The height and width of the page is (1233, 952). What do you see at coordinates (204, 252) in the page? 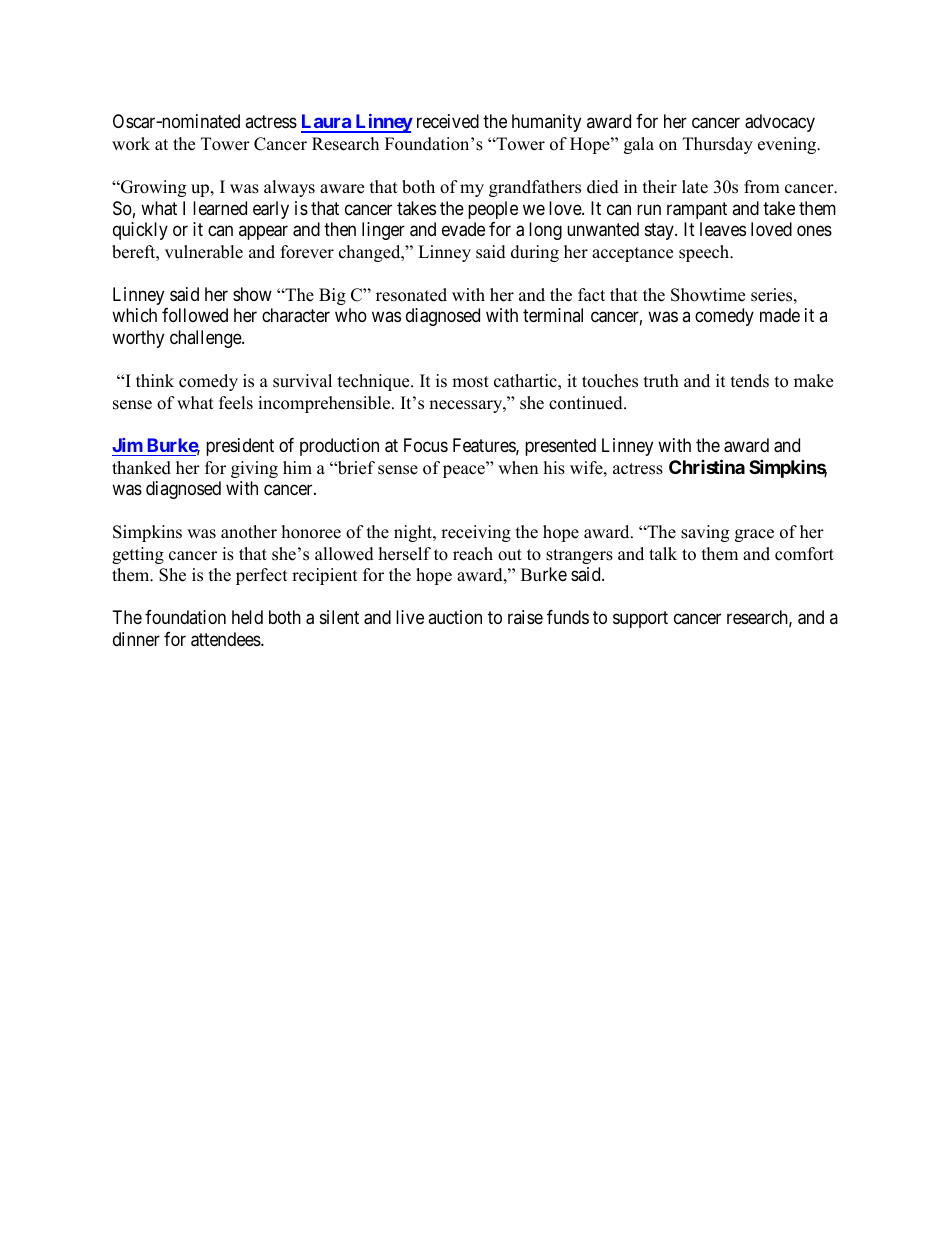
I see `vulnerable` at bounding box center [204, 252].
